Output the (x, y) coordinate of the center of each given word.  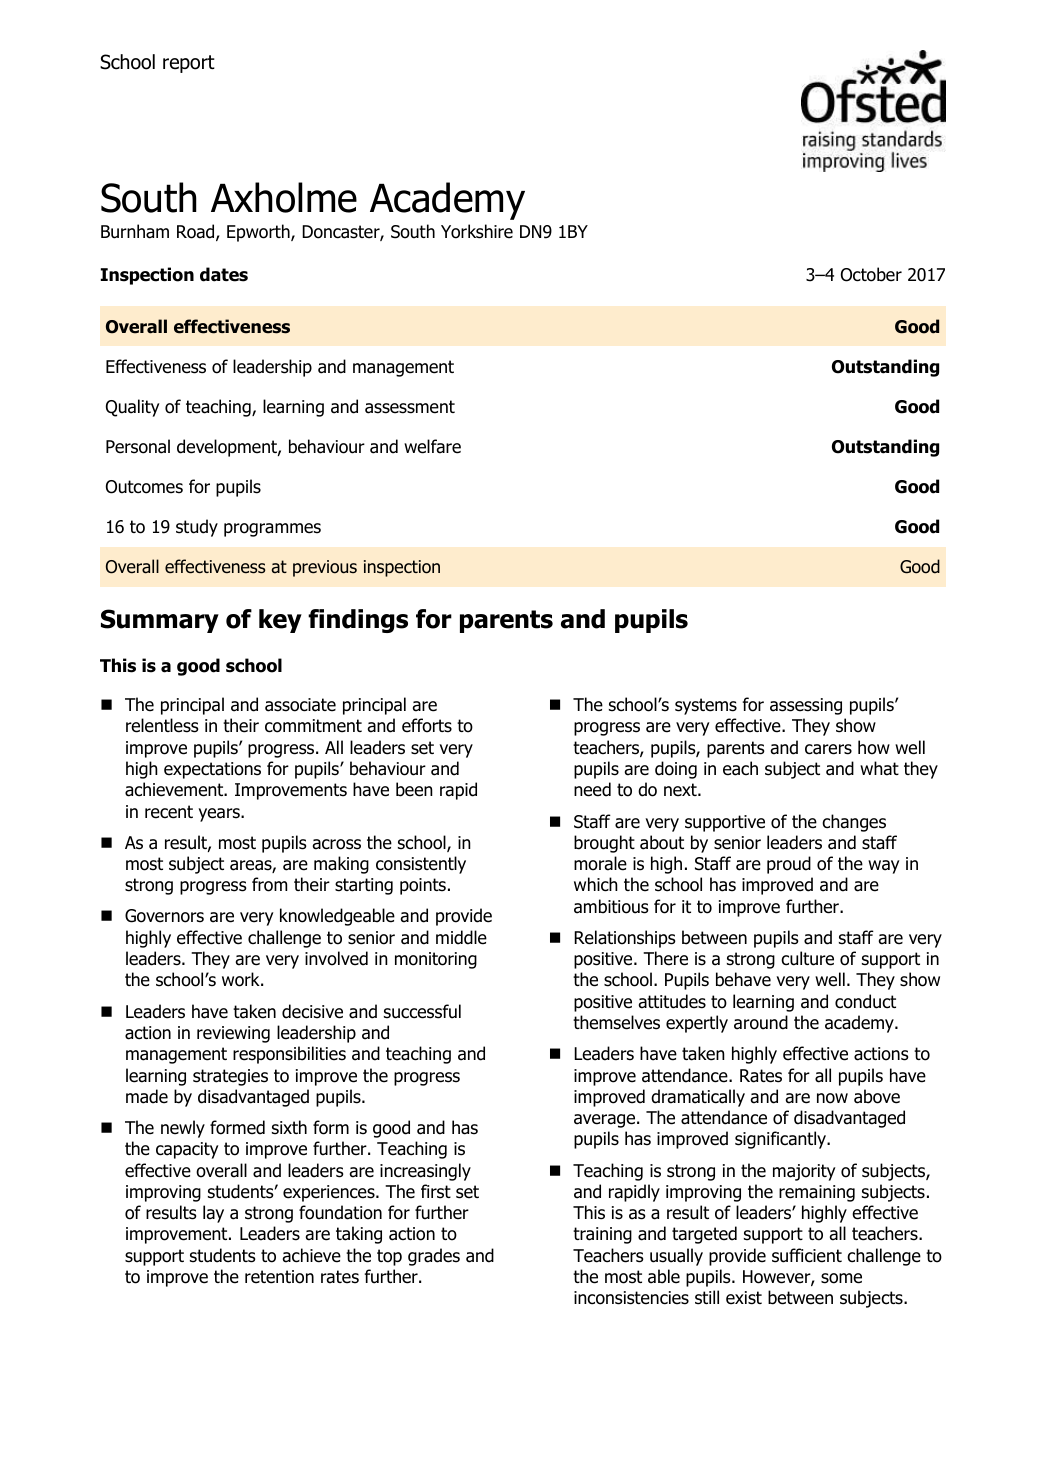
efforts (427, 725)
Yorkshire (477, 231)
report (189, 64)
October (871, 274)
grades (434, 1257)
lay (213, 1214)
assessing (806, 706)
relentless (162, 725)
